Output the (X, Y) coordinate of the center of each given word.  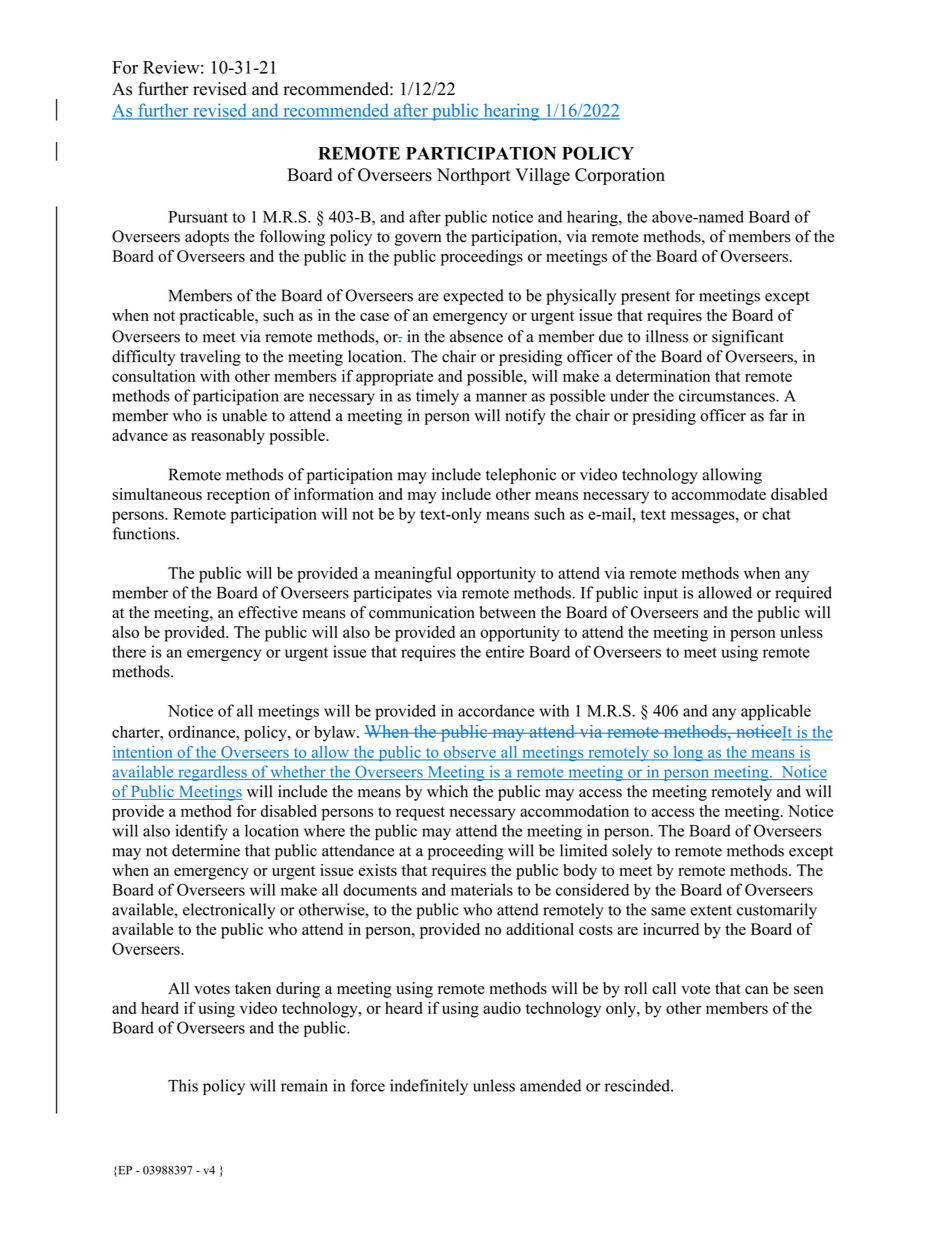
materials (482, 889)
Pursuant (198, 217)
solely (632, 852)
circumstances (728, 395)
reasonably (228, 437)
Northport (474, 176)
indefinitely (429, 1087)
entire (505, 651)
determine (206, 850)
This (183, 1085)
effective (268, 612)
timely (437, 397)
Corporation (620, 176)
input (660, 594)
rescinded (638, 1085)
